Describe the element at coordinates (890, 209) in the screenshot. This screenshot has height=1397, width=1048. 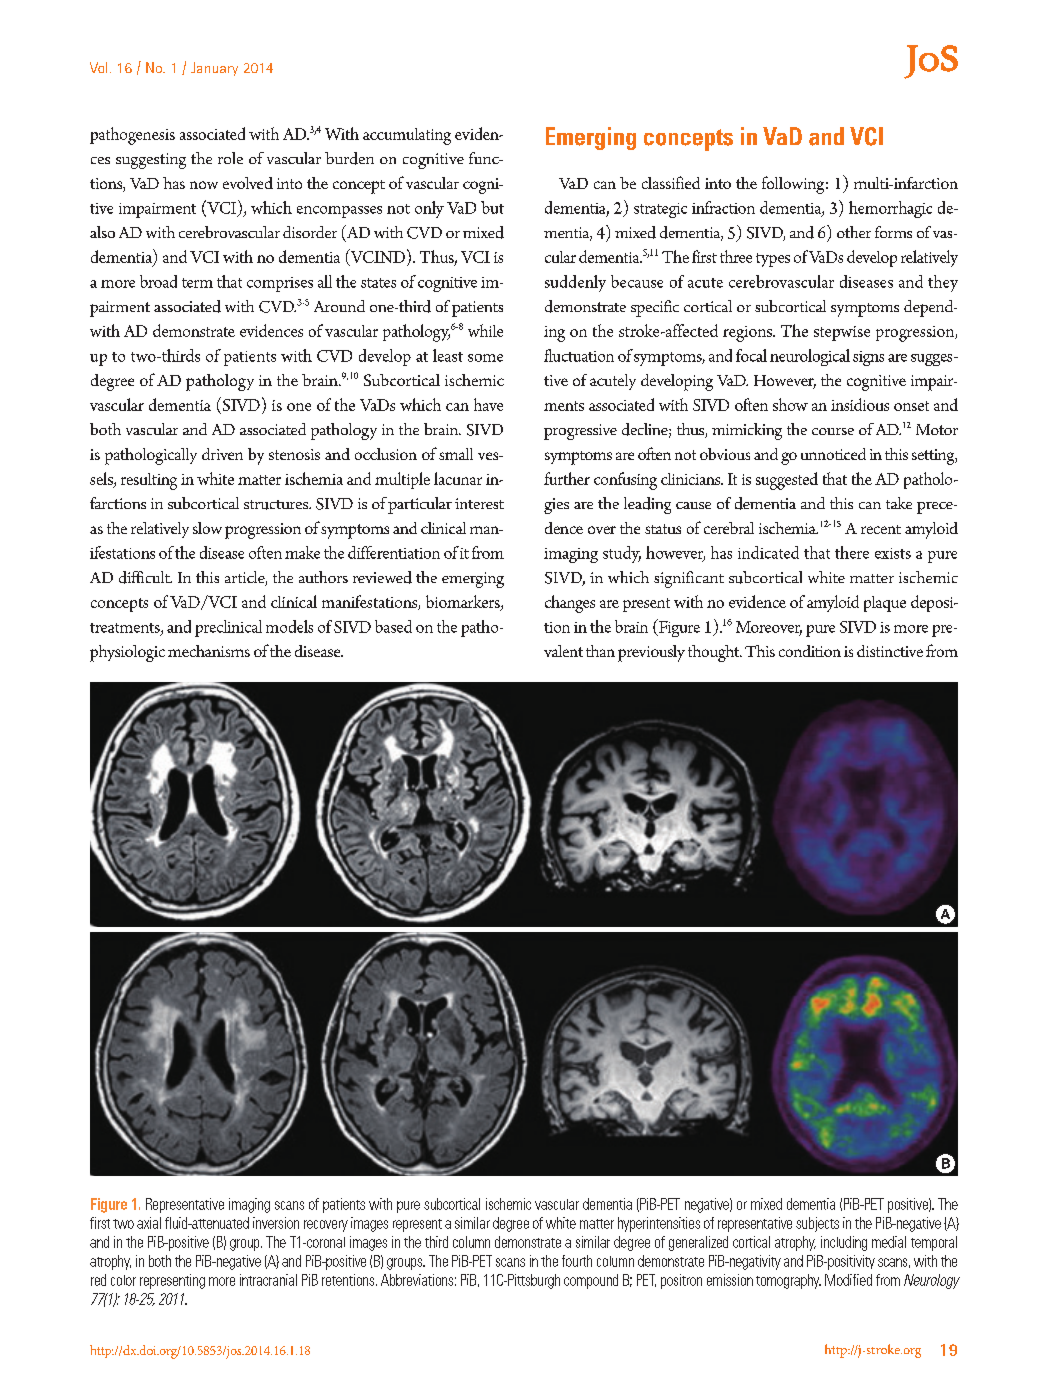
I see `hemorrhagic` at that location.
